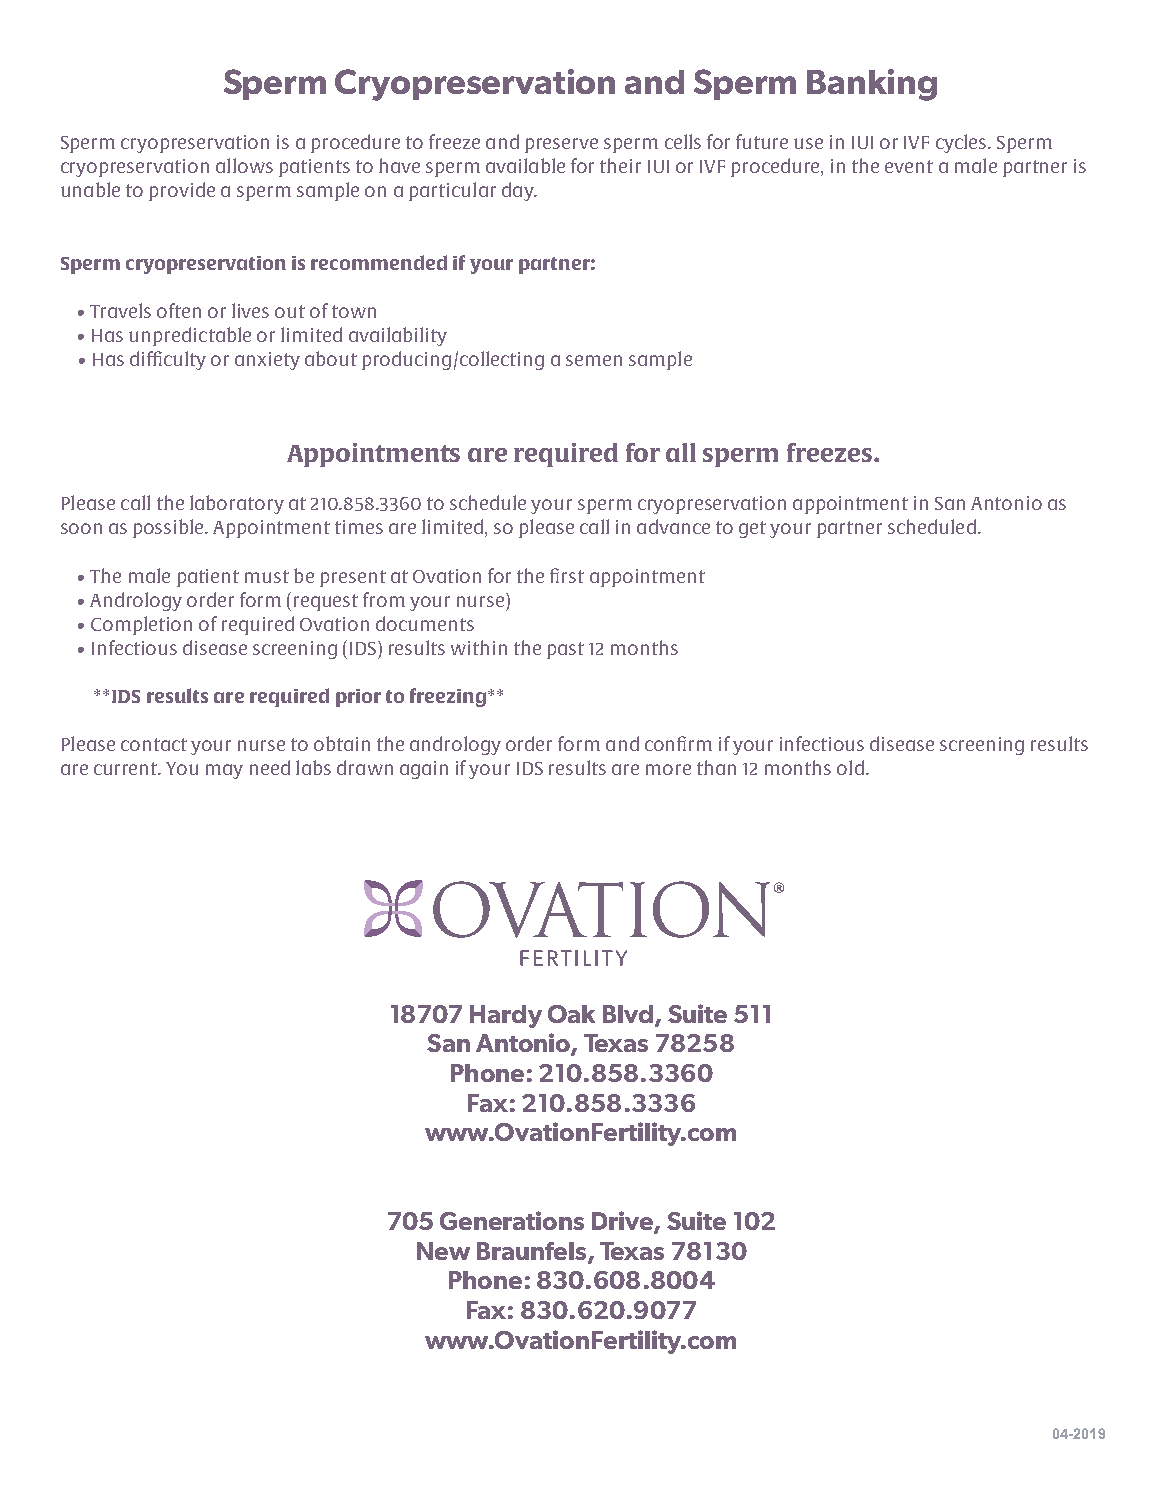 The image size is (1167, 1500). What do you see at coordinates (512, 1220) in the screenshot?
I see `Generations` at bounding box center [512, 1220].
